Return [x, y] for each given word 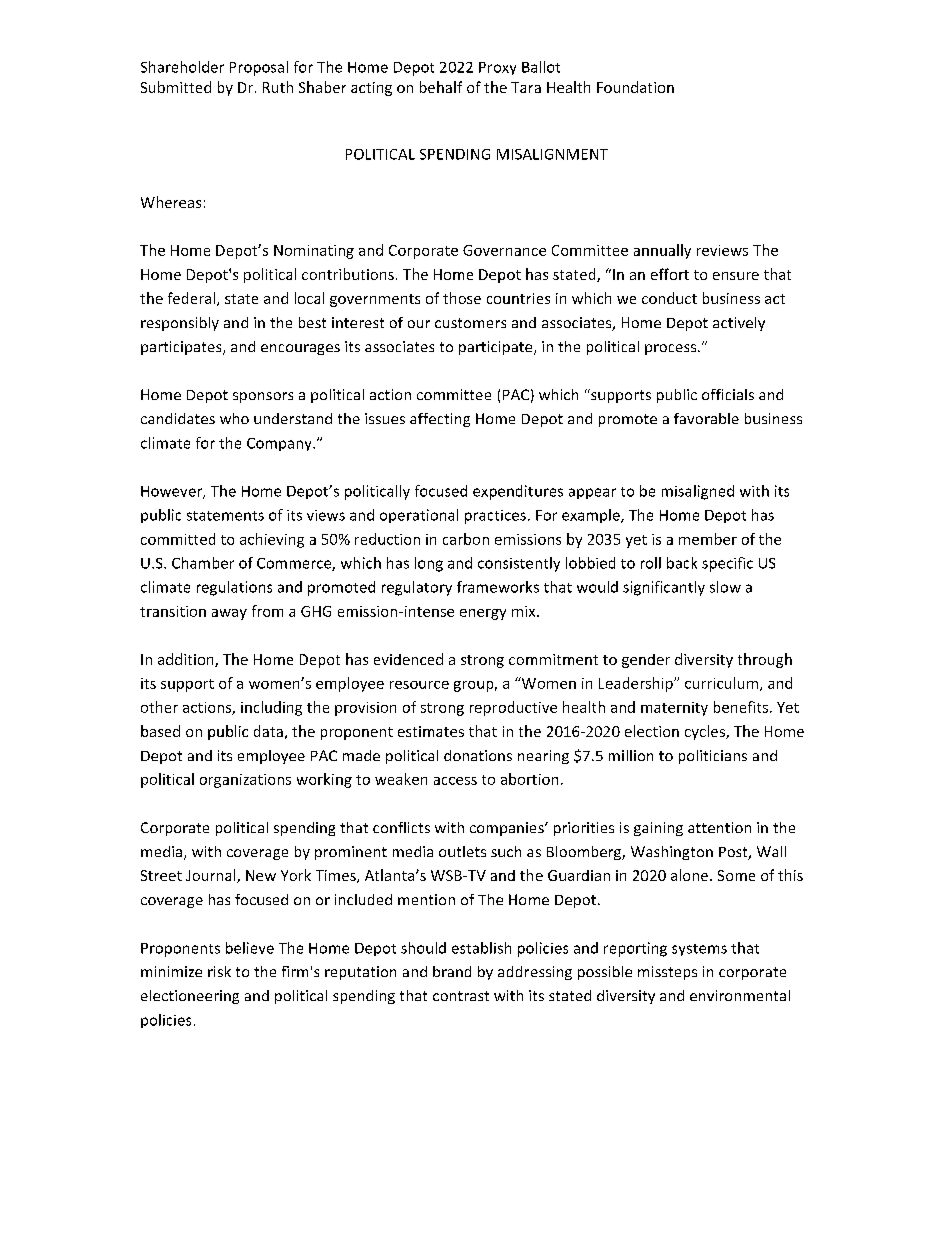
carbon [466, 539]
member [708, 539]
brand [452, 971]
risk [219, 971]
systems [699, 950]
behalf [441, 87]
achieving [272, 540]
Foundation [635, 87]
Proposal [259, 68]
